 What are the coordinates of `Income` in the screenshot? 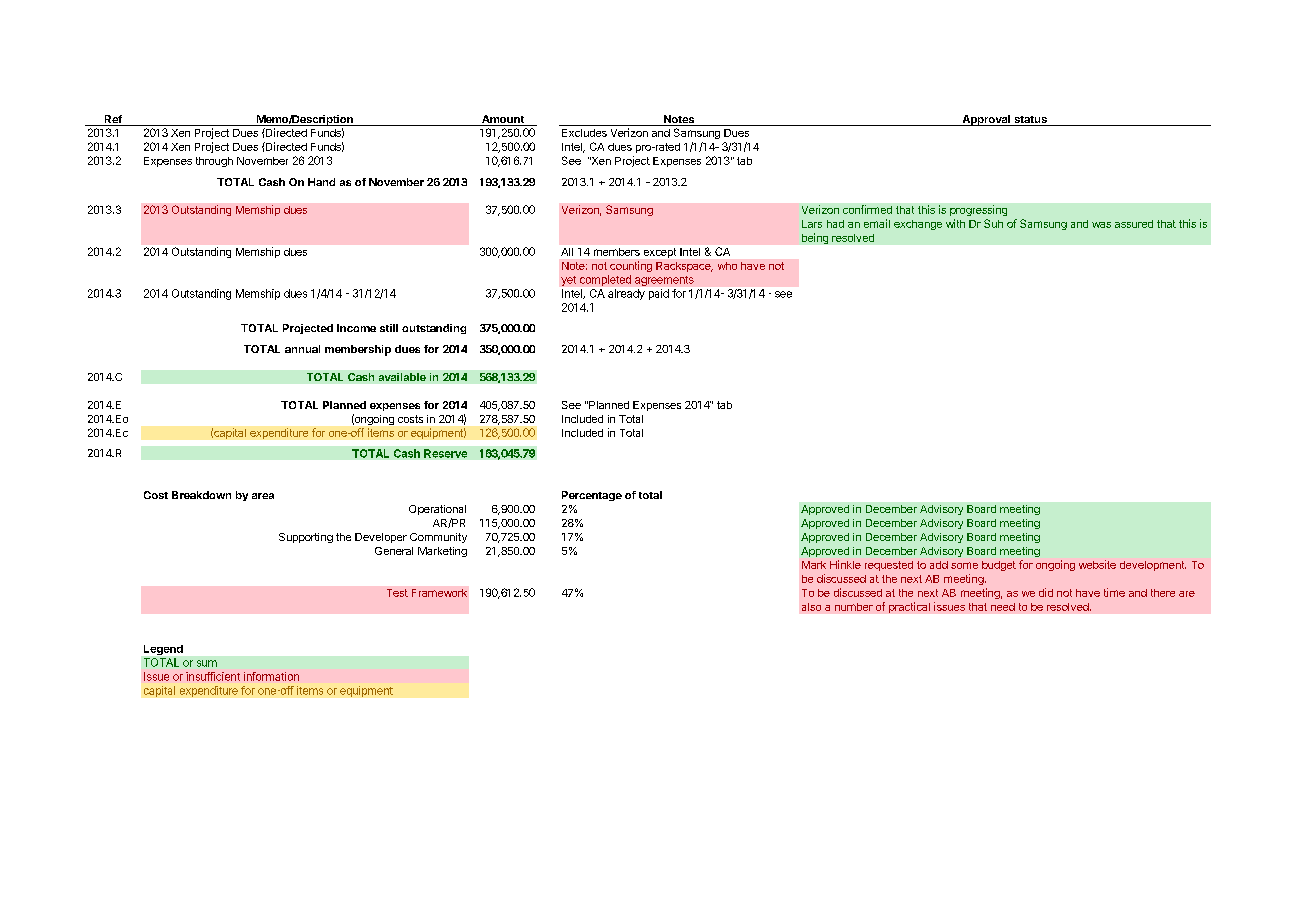 It's located at (356, 328).
